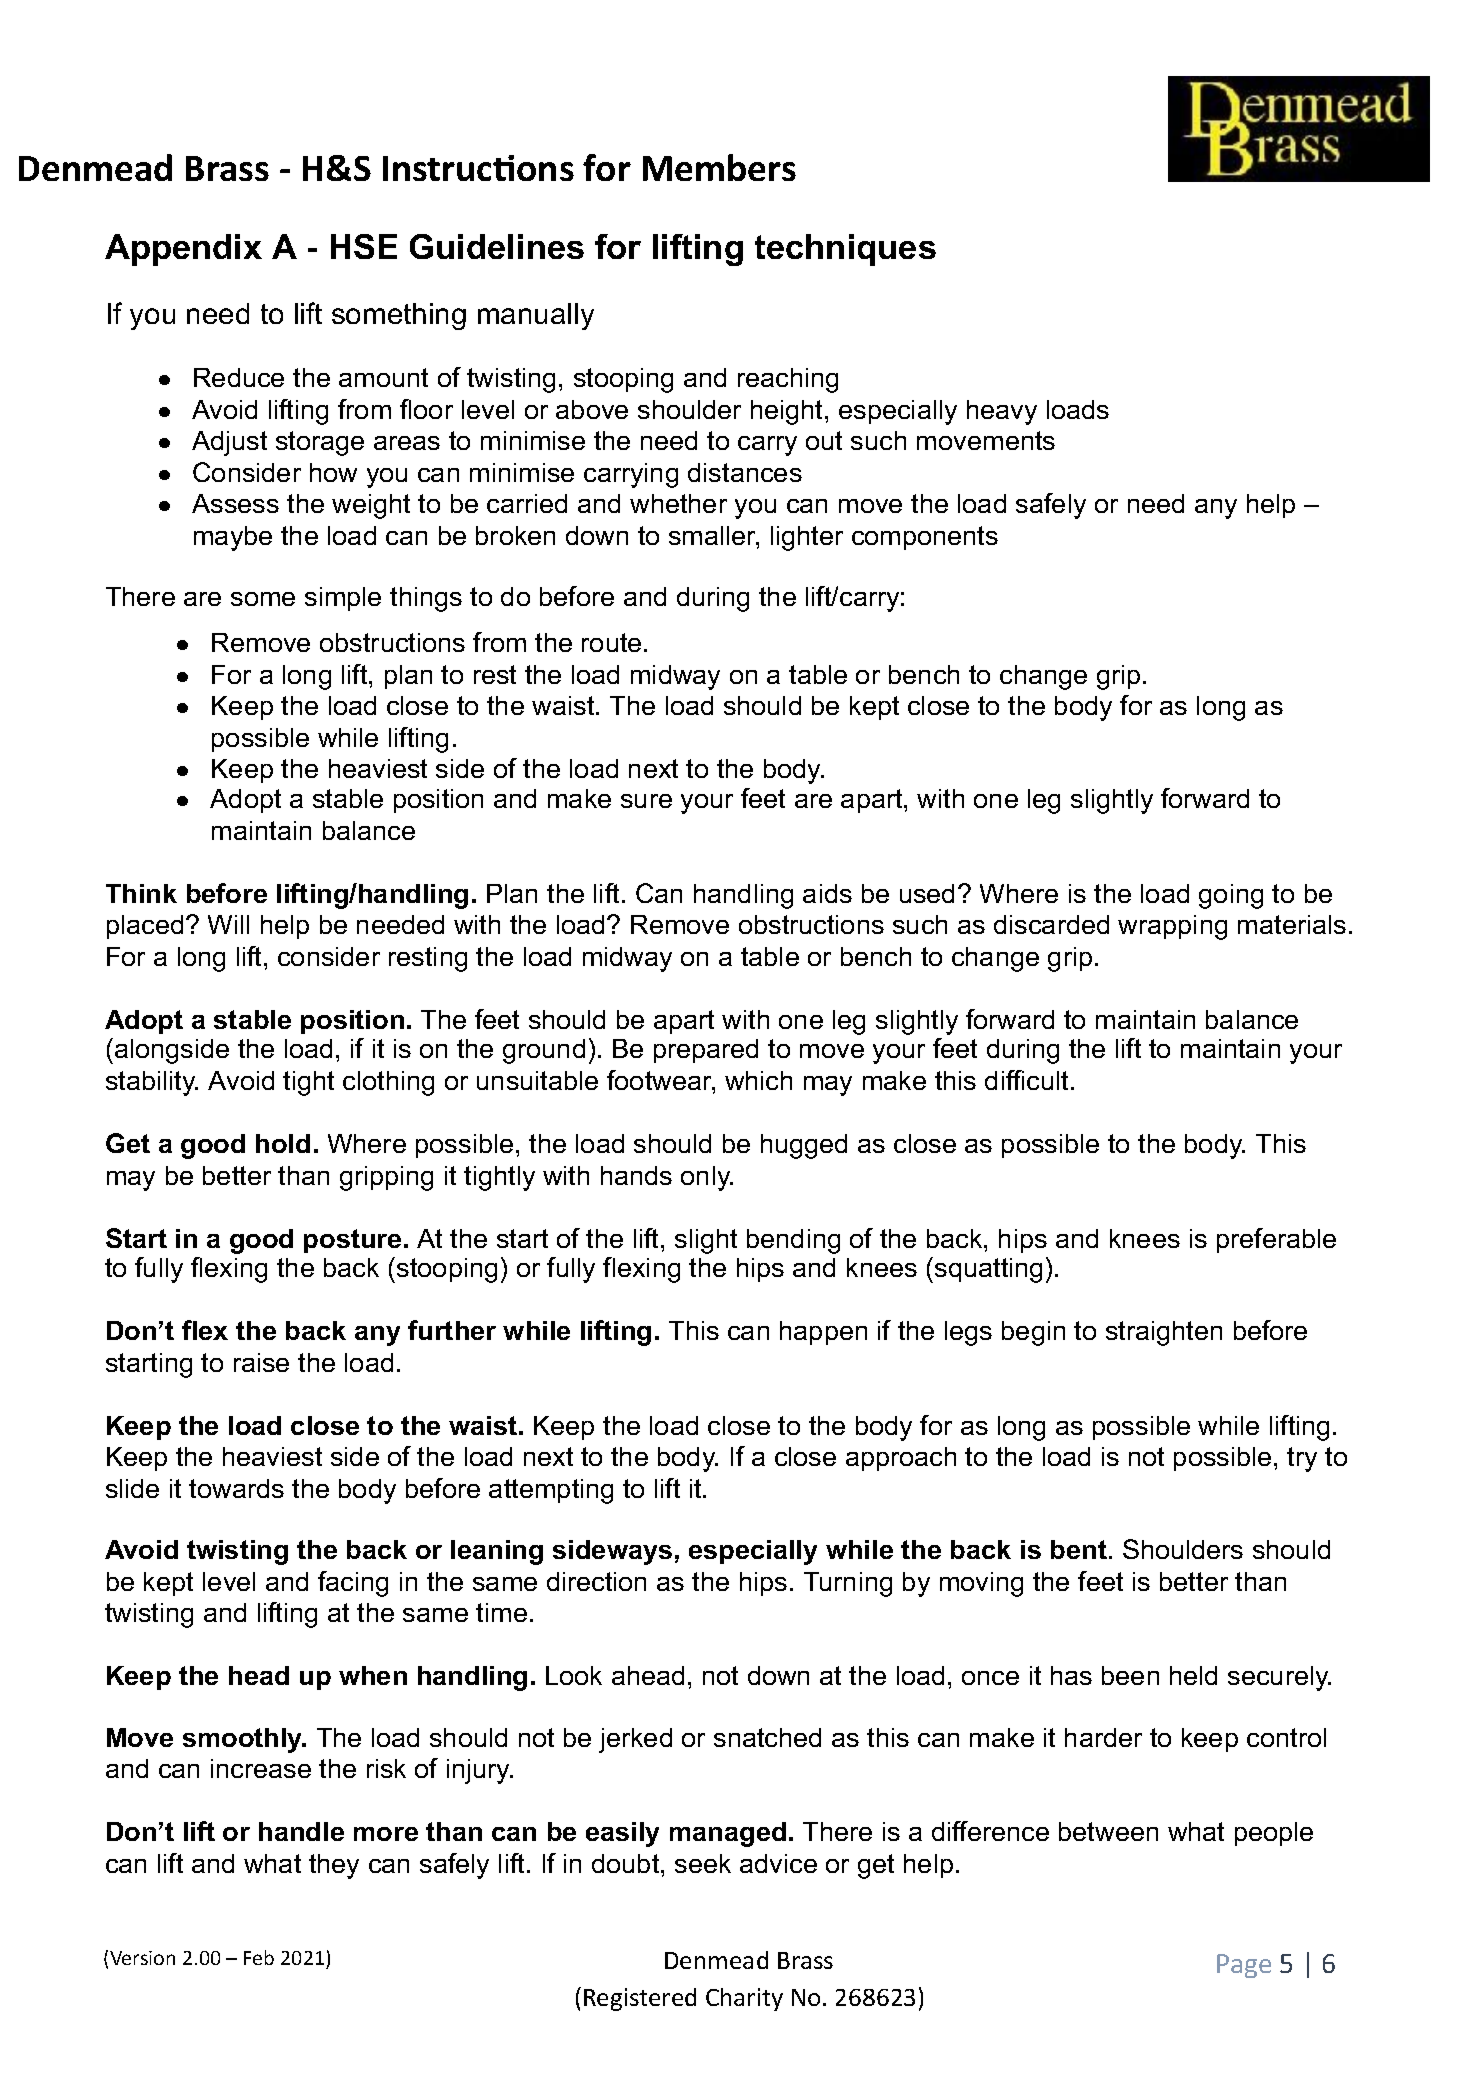 Image resolution: width=1472 pixels, height=2086 pixels. What do you see at coordinates (1026, 1080) in the page?
I see `difficult` at bounding box center [1026, 1080].
